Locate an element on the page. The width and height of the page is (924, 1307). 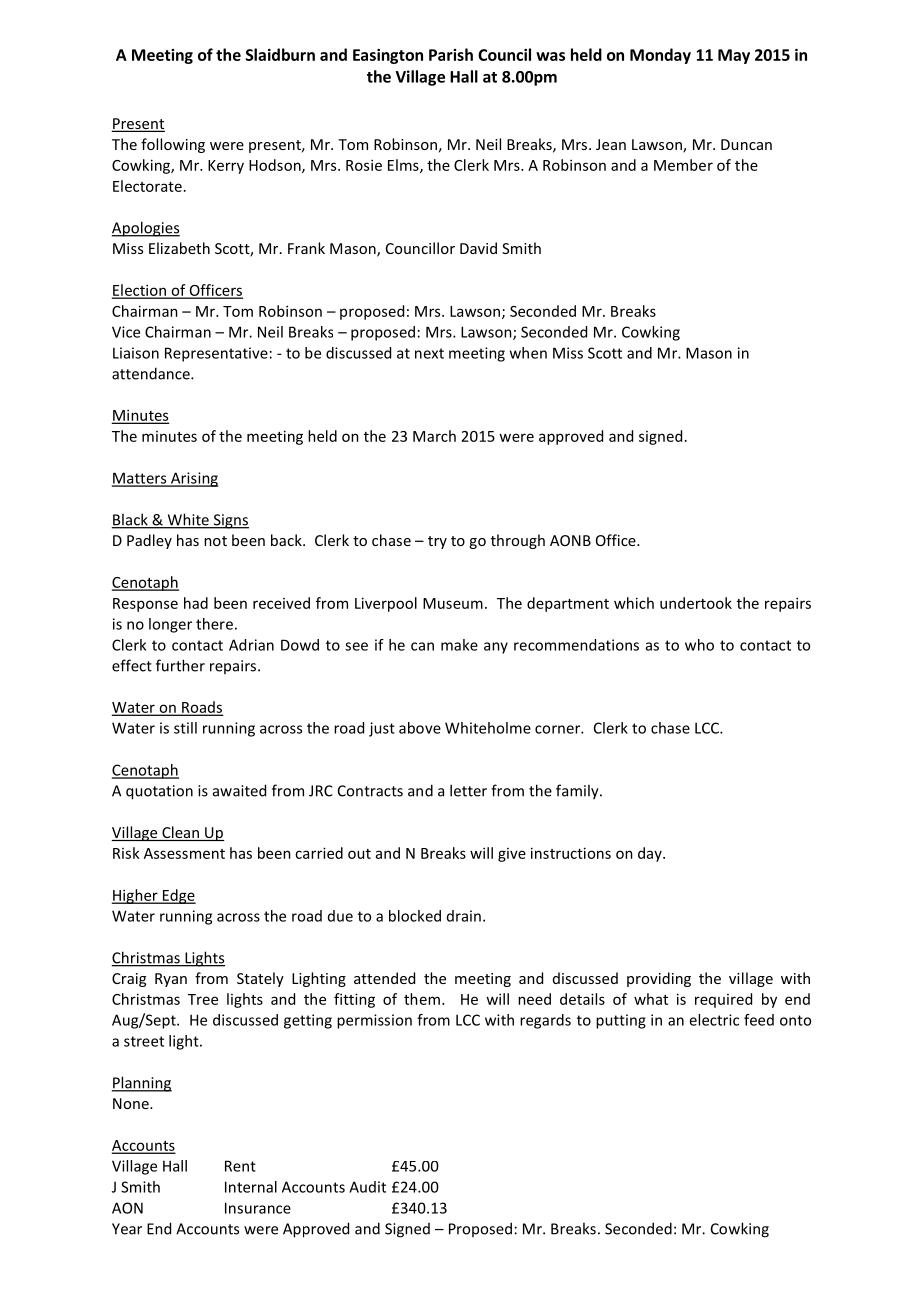
May is located at coordinates (734, 56).
